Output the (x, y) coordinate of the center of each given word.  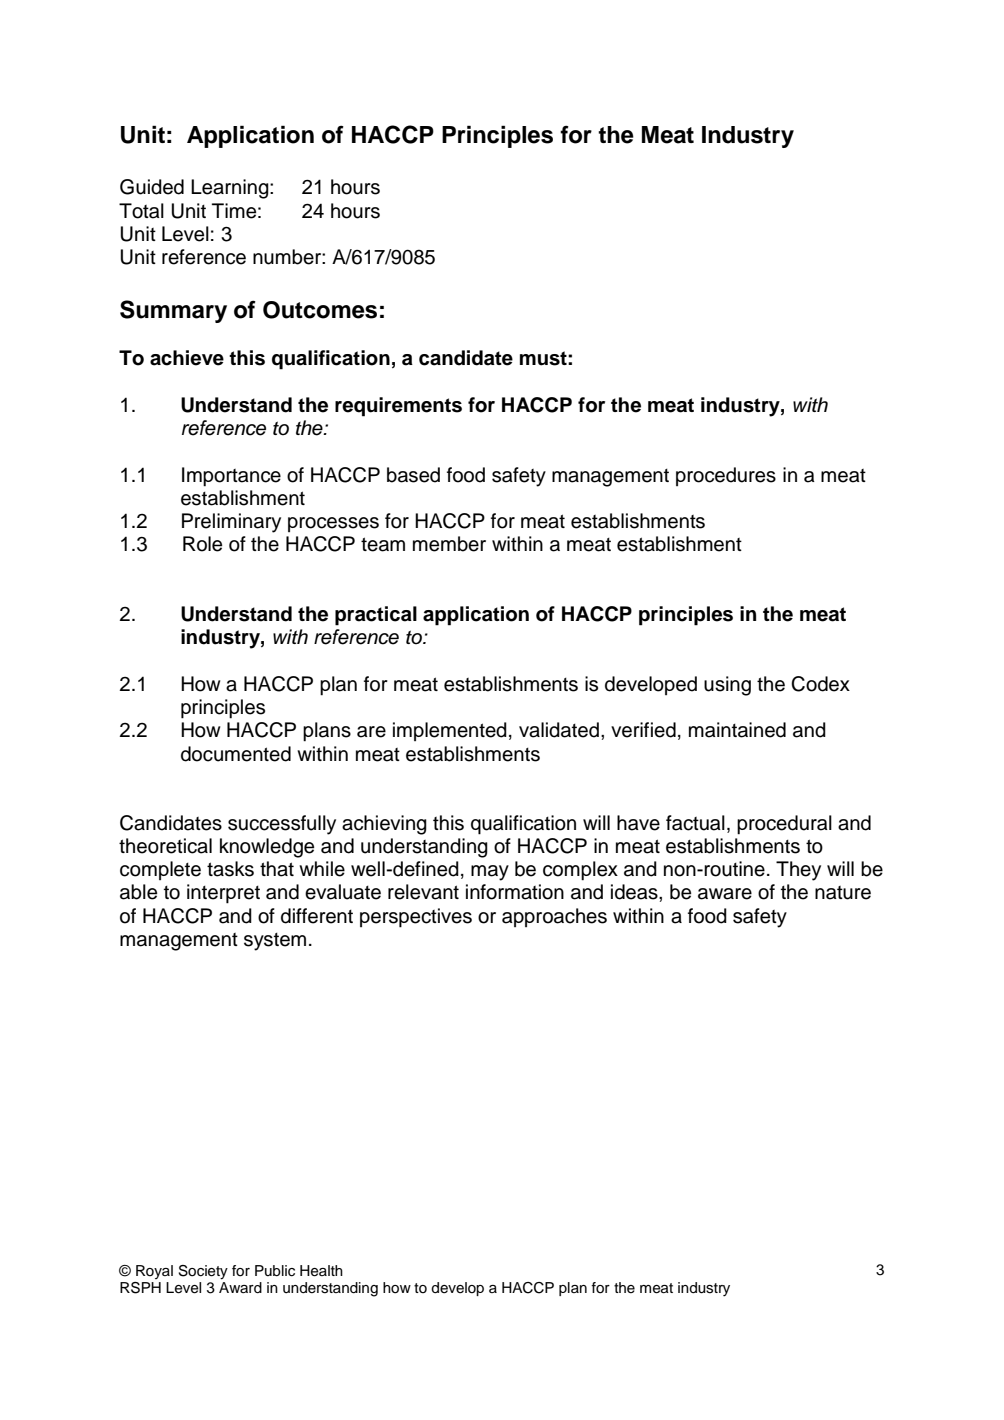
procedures (726, 476)
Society (203, 1272)
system (275, 942)
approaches (554, 917)
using (727, 686)
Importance (231, 477)
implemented (450, 731)
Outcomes (320, 310)
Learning (231, 189)
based (413, 475)
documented (236, 754)
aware (725, 894)
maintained (737, 730)
